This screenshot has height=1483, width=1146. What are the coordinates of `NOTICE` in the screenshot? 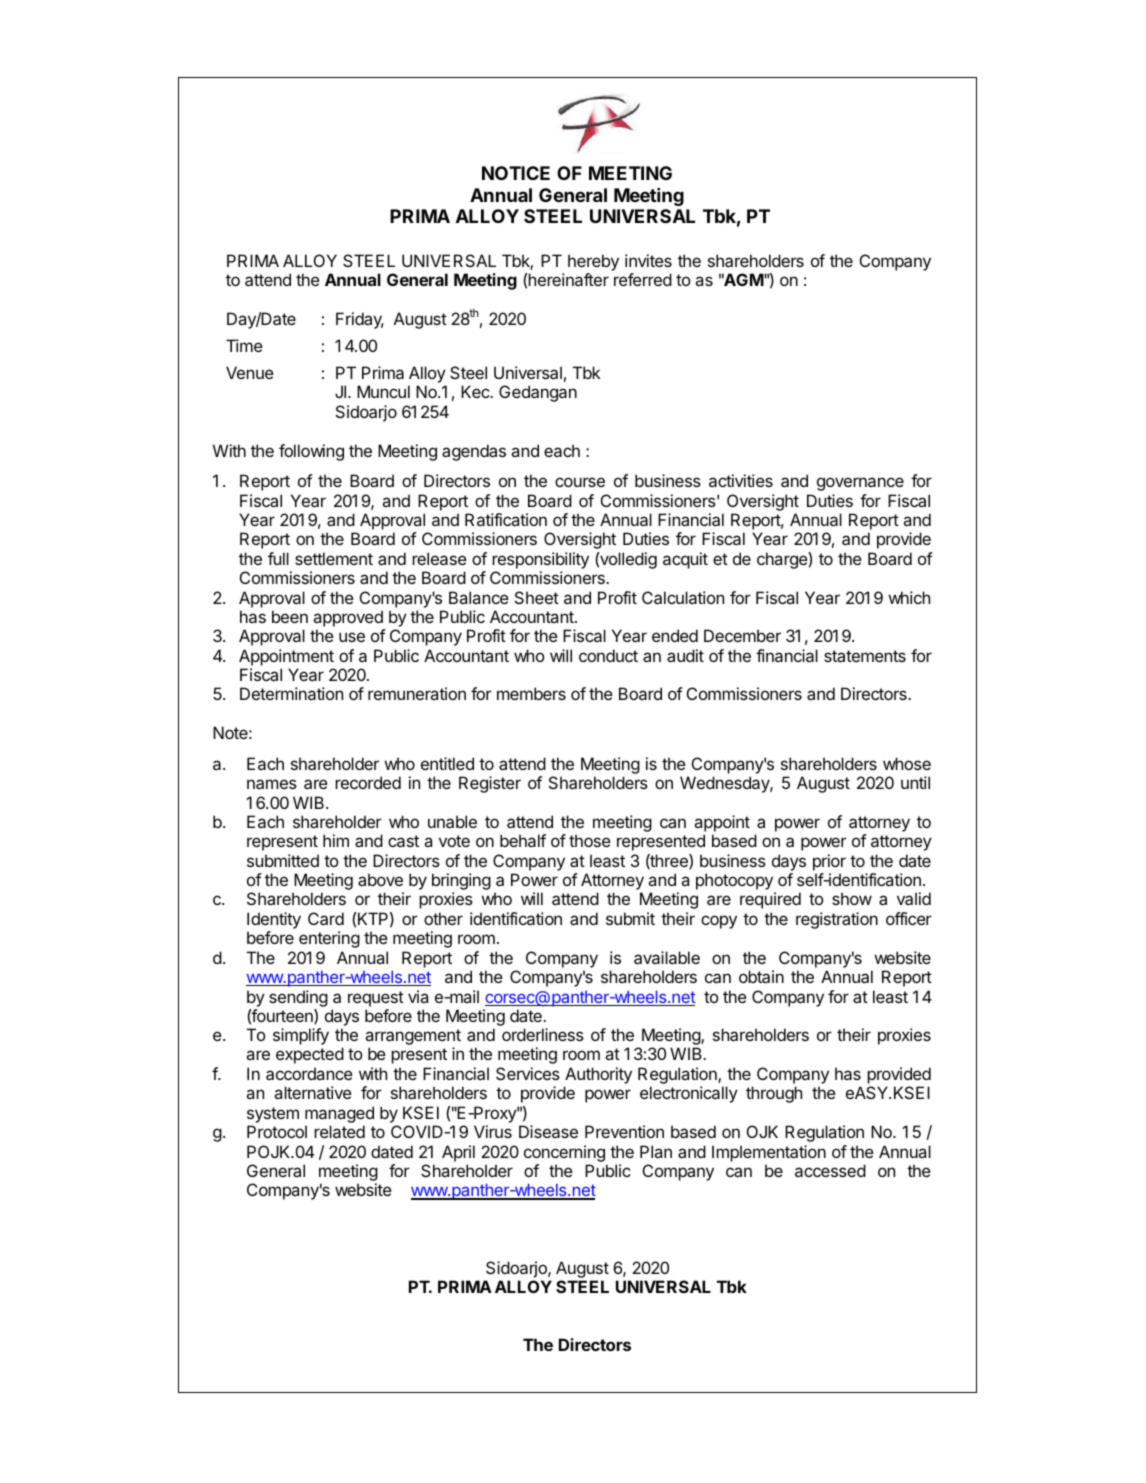 It's located at (516, 173).
